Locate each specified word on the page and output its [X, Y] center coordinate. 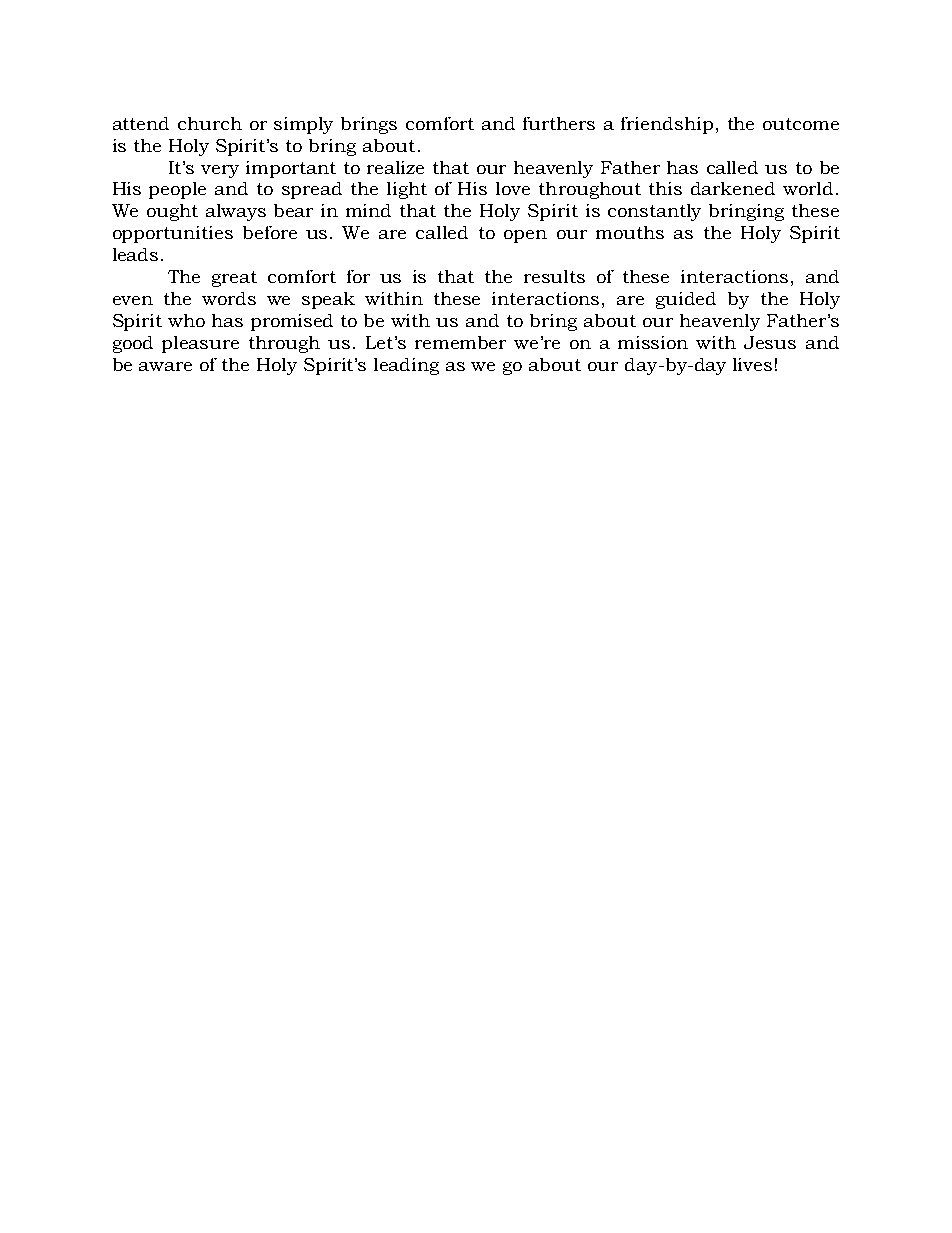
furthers [559, 123]
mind [368, 210]
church [210, 123]
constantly [654, 212]
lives [752, 364]
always [236, 212]
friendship [667, 125]
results [554, 276]
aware [165, 366]
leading [406, 366]
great [234, 279]
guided [686, 300]
